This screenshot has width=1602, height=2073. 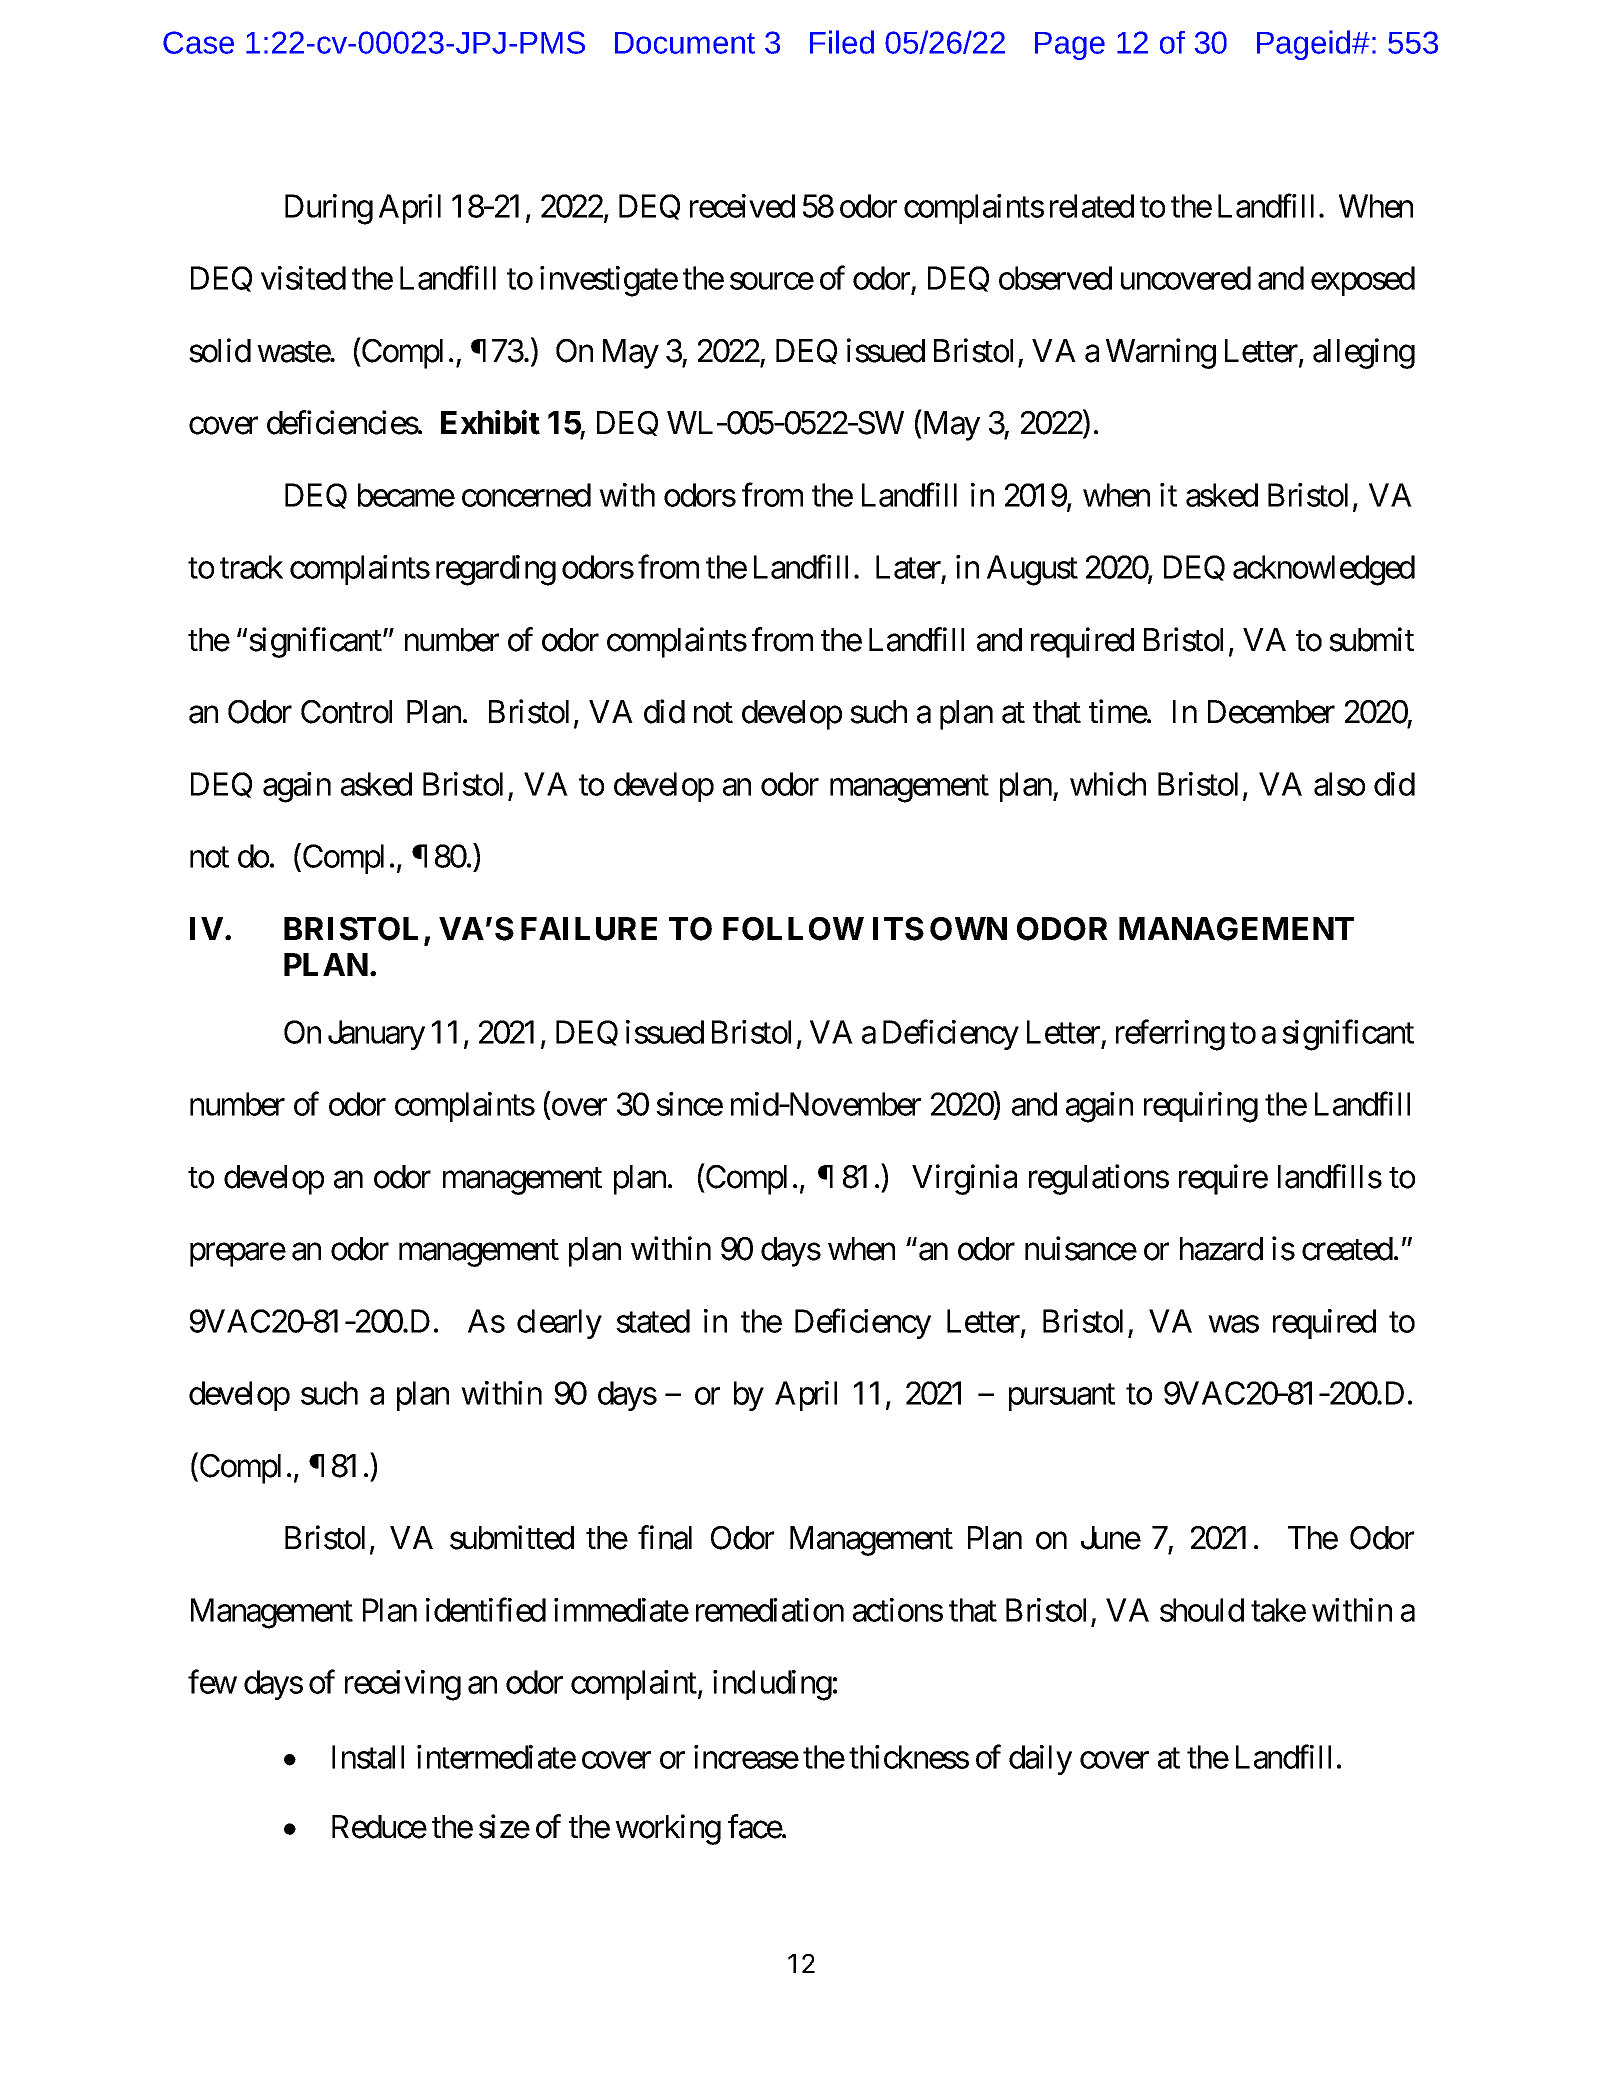 What do you see at coordinates (1221, 1249) in the screenshot?
I see `hazard` at bounding box center [1221, 1249].
